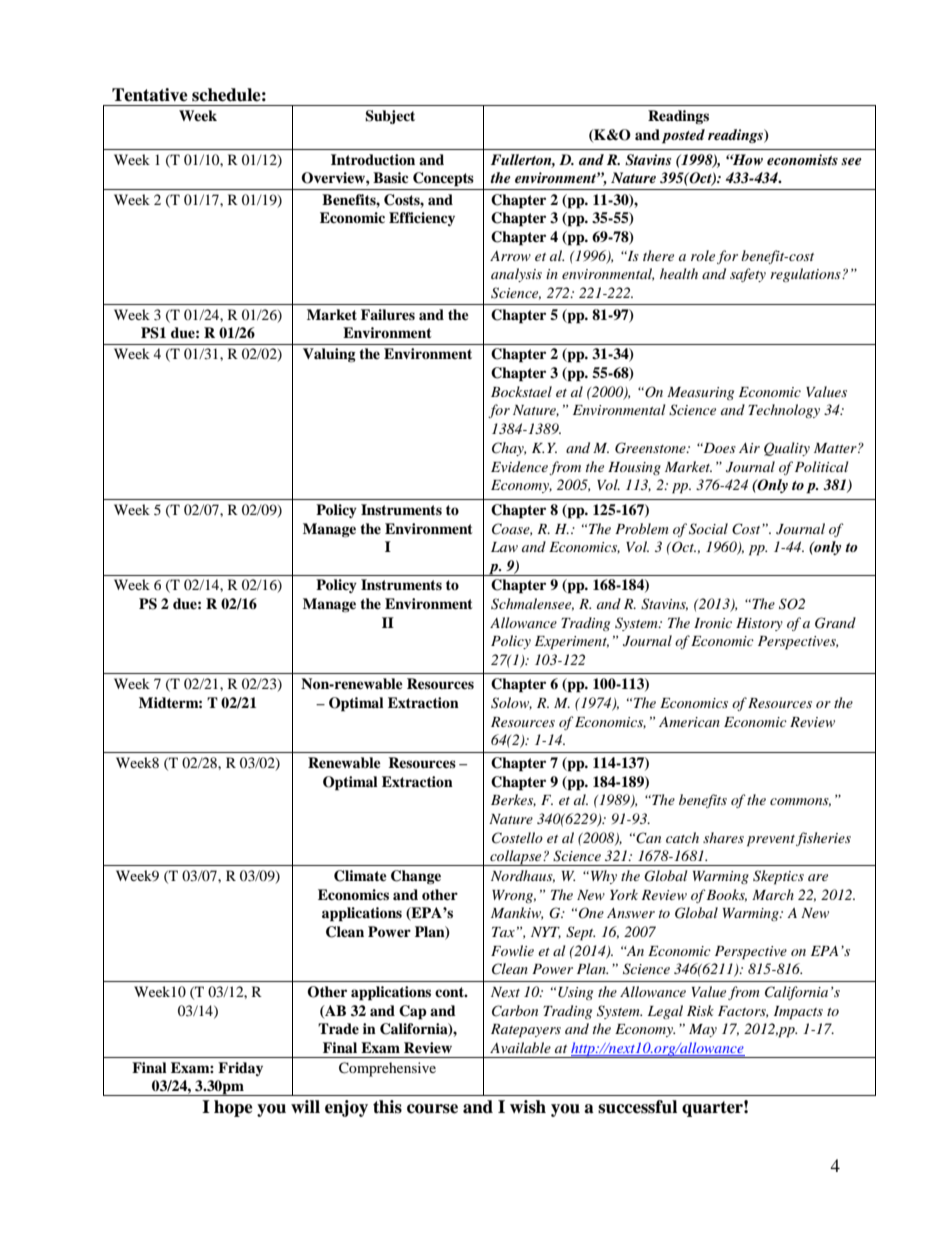 Image resolution: width=952 pixels, height=1233 pixels. Describe the element at coordinates (511, 703) in the image. I see `Solow` at that location.
